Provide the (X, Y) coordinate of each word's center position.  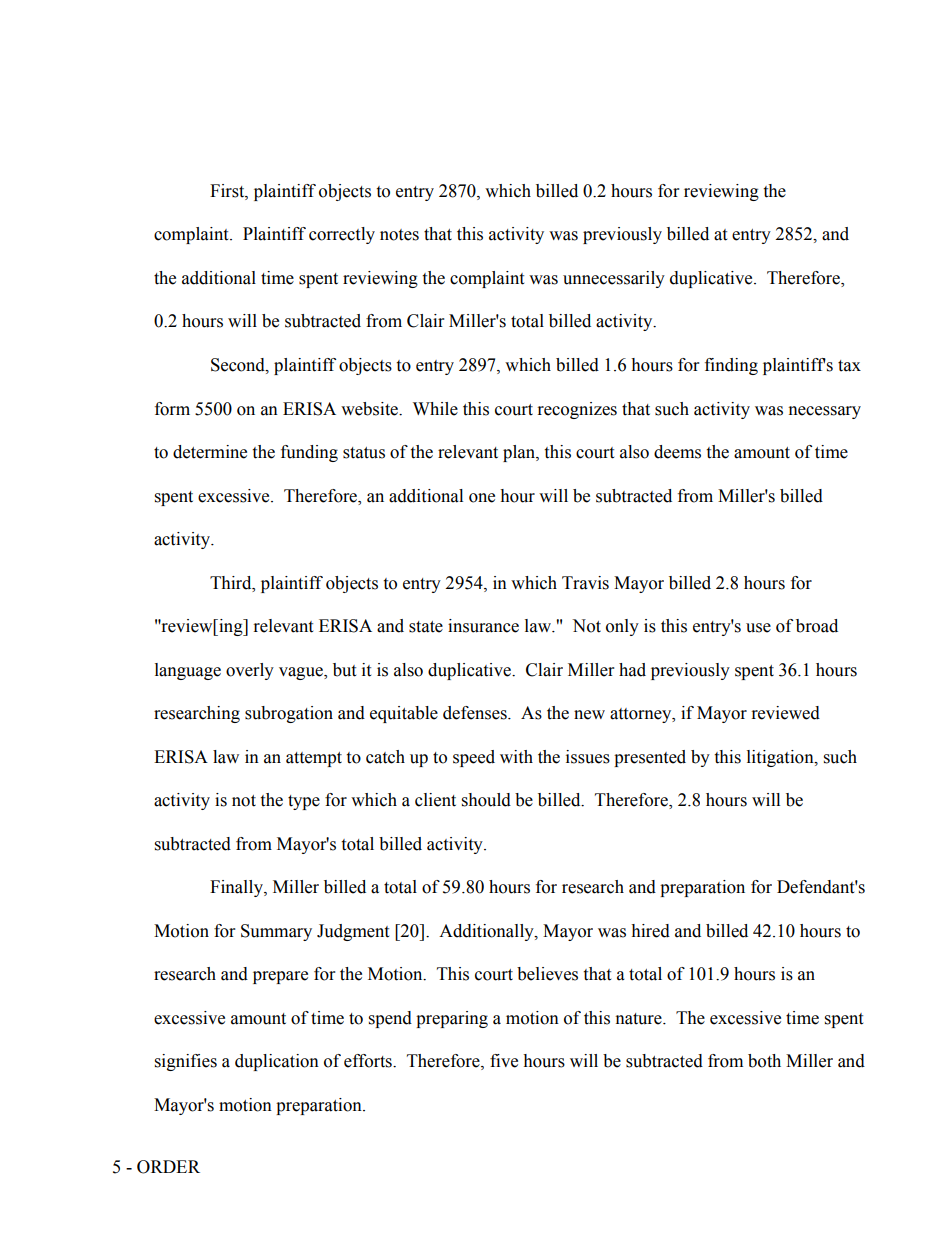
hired (650, 931)
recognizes (577, 410)
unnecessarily (614, 279)
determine (210, 452)
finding (731, 366)
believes (547, 974)
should (486, 800)
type (304, 802)
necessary (825, 412)
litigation (781, 758)
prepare (280, 977)
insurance (483, 626)
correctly (342, 235)
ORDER (168, 1167)
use (758, 628)
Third (232, 583)
